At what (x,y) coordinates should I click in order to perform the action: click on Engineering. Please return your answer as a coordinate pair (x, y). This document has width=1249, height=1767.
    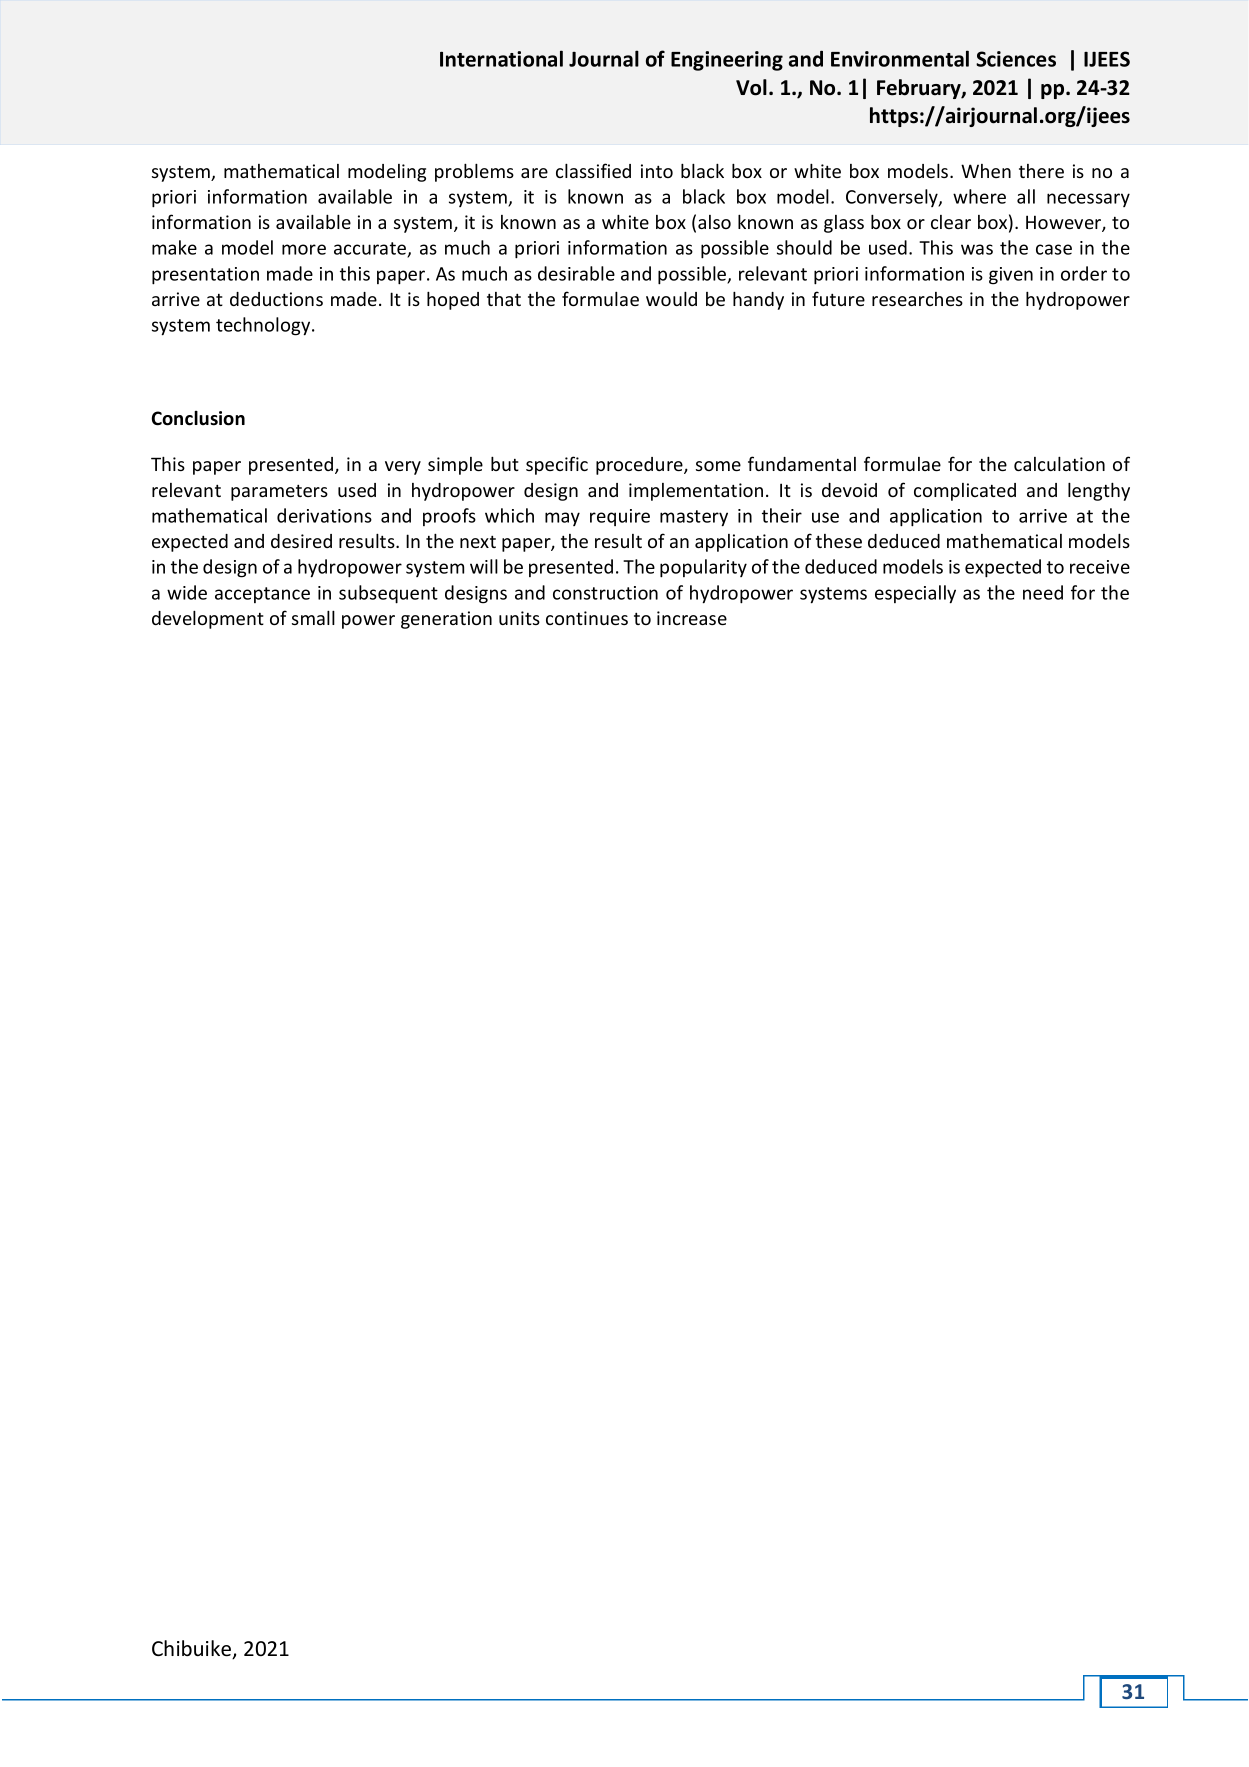
    Looking at the image, I should click on (727, 61).
